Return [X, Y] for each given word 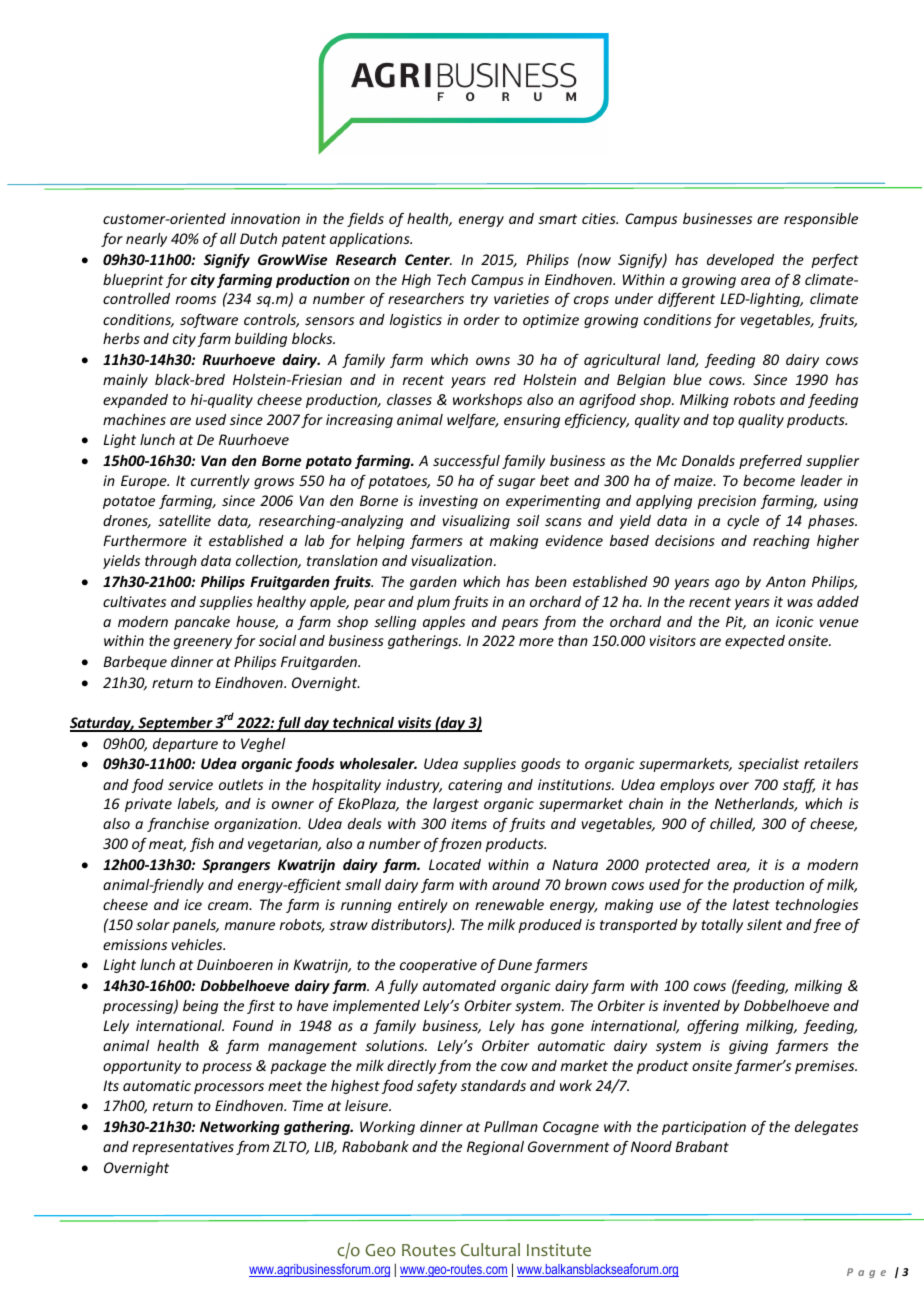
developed [740, 261]
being [200, 1007]
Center [428, 259]
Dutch [258, 238]
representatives [183, 1148]
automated [459, 985]
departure [185, 745]
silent [765, 924]
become [769, 480]
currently [220, 482]
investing [448, 502]
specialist [768, 765]
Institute [559, 1249]
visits [415, 724]
